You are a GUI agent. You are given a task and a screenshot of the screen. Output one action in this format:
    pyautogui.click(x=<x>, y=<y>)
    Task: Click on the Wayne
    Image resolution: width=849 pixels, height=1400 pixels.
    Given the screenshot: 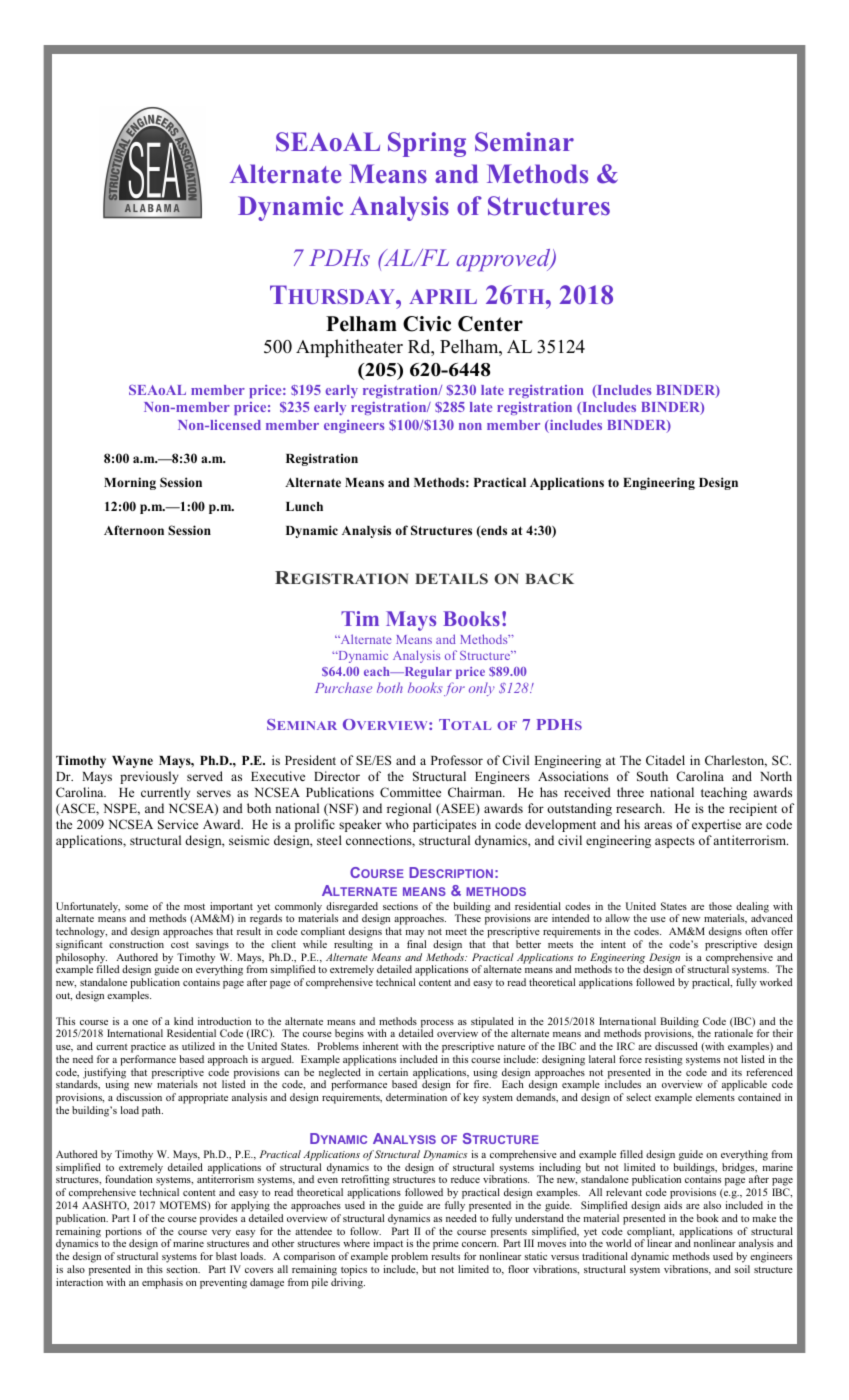 What is the action you would take?
    pyautogui.click(x=132, y=762)
